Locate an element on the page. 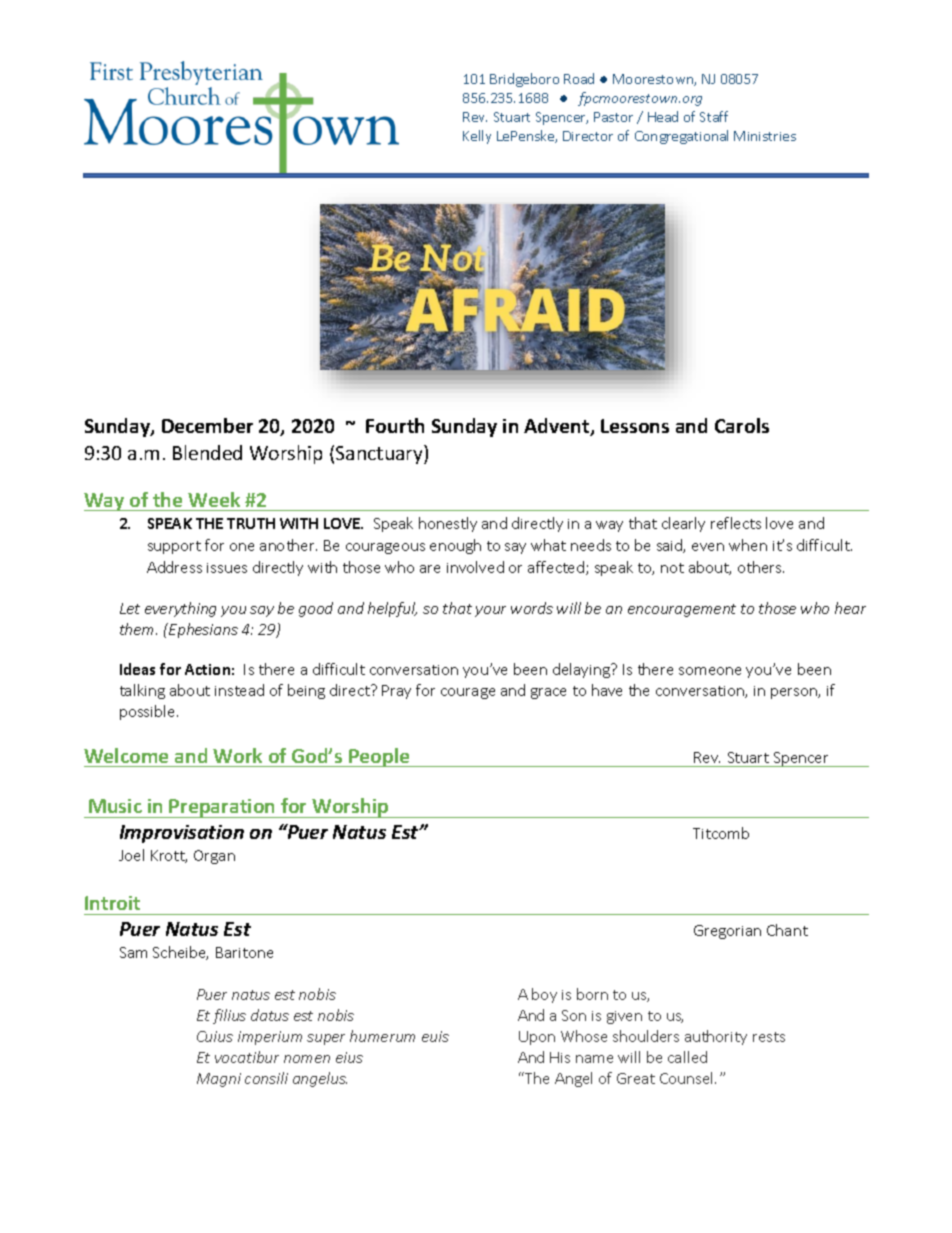 This image has width=952, height=1233. Upon is located at coordinates (537, 1038).
